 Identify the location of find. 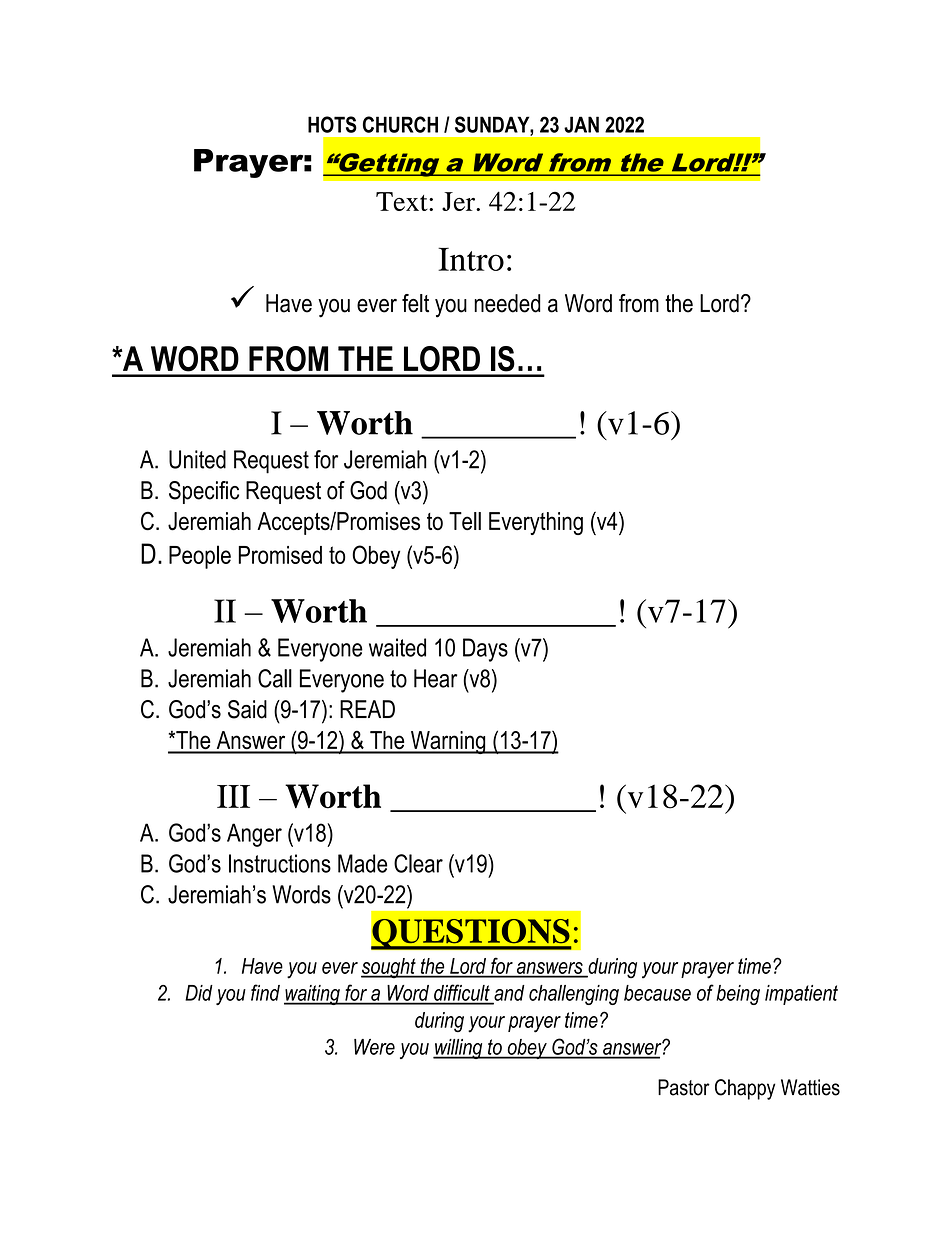
(265, 992).
